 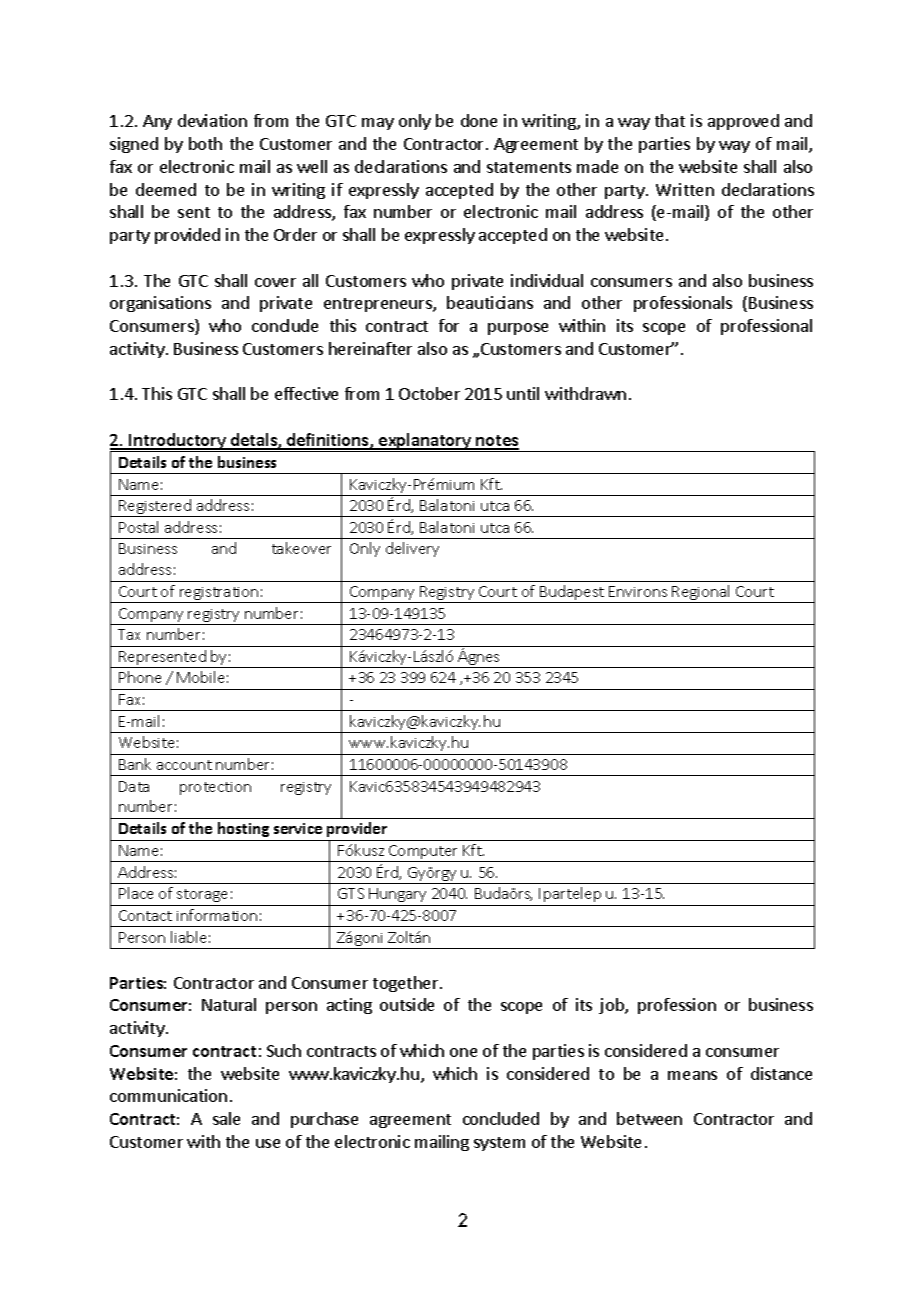 What do you see at coordinates (178, 442) in the screenshot?
I see `Introductory` at bounding box center [178, 442].
